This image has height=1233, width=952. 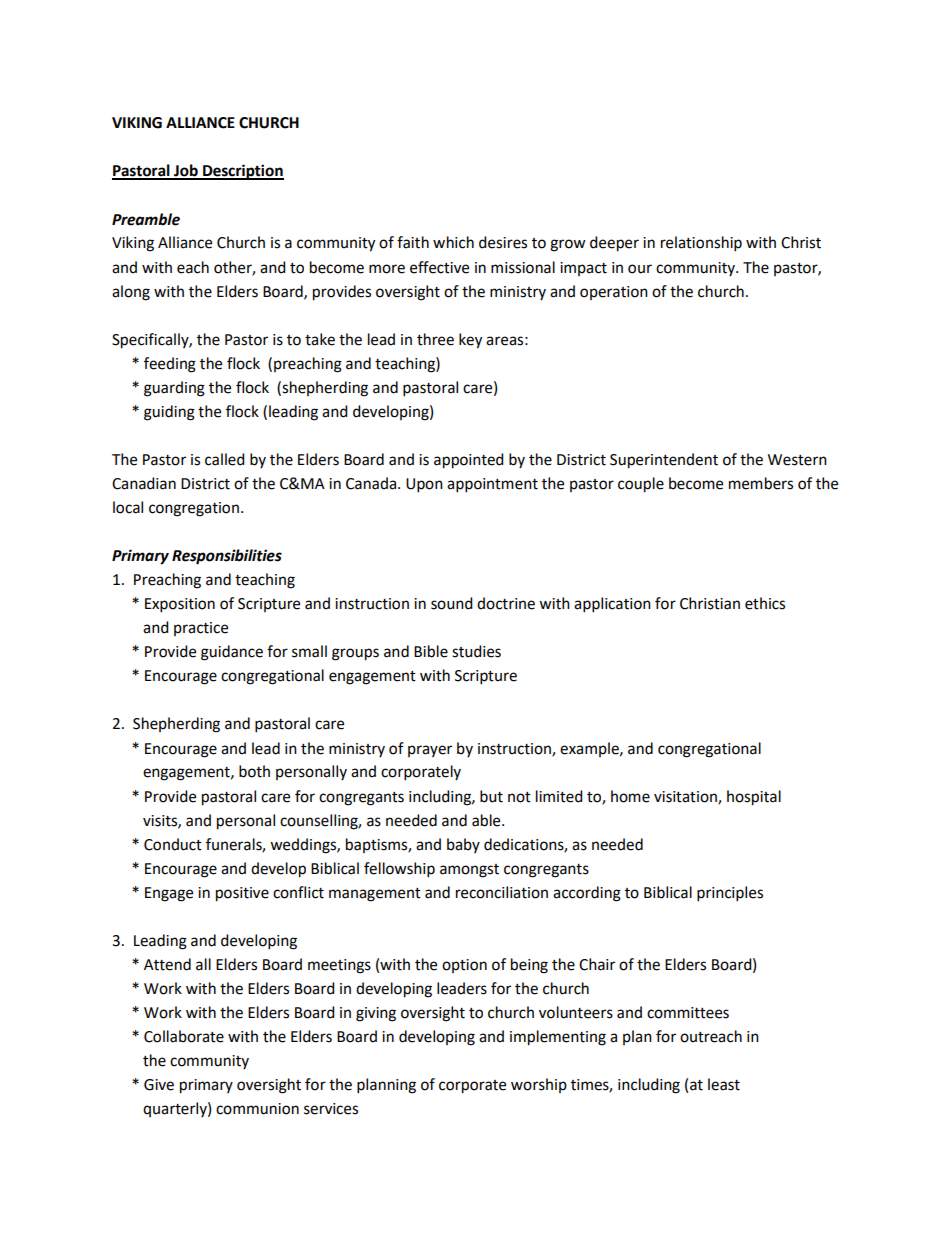 I want to click on Give, so click(x=159, y=1085).
